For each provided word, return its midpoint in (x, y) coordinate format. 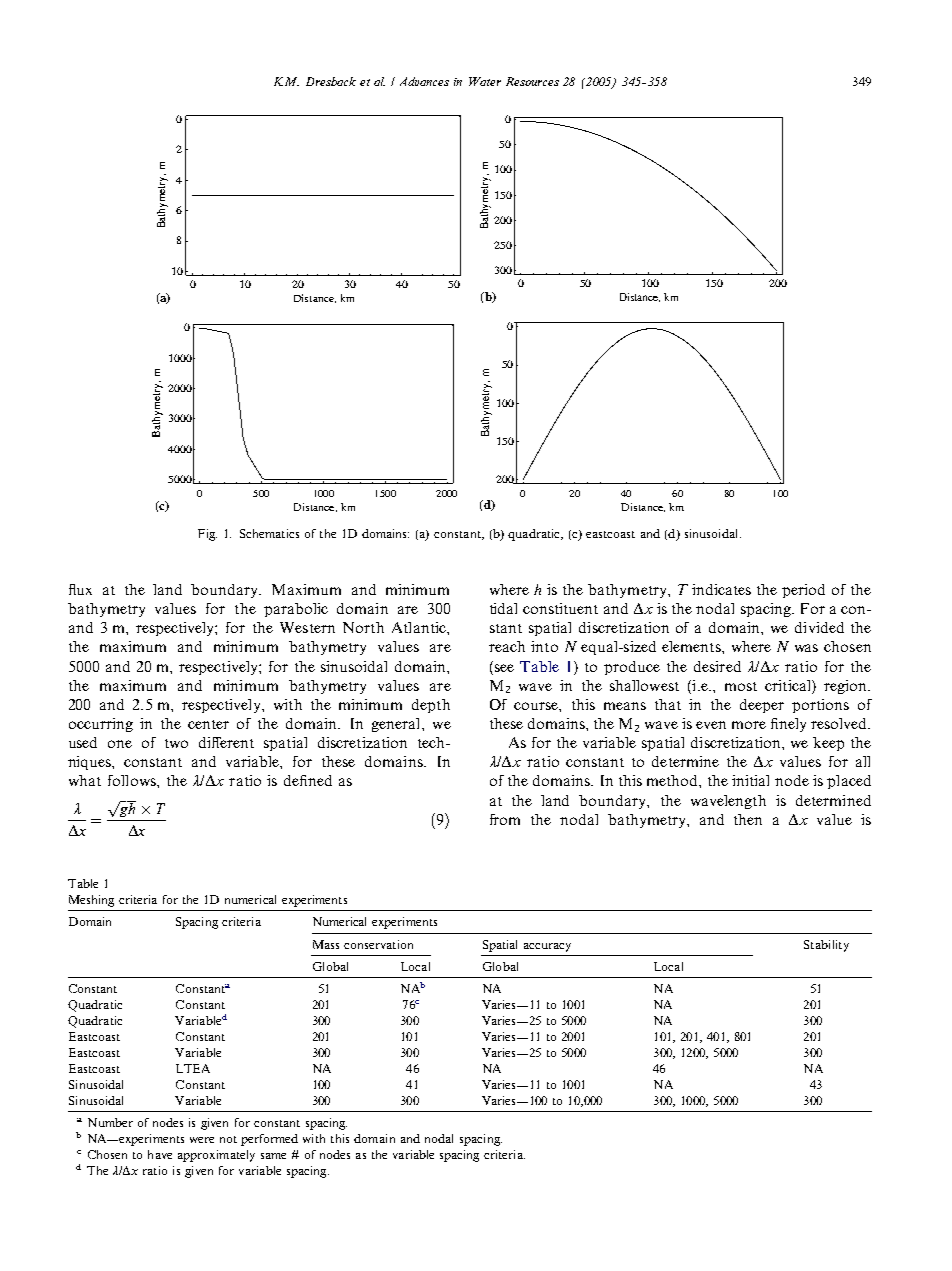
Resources (532, 81)
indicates (721, 589)
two (176, 743)
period (803, 591)
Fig (207, 535)
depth (431, 706)
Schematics (269, 533)
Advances (424, 81)
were (202, 1140)
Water (485, 81)
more (749, 725)
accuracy (547, 947)
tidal (503, 608)
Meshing (91, 901)
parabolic (296, 610)
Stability (826, 946)
